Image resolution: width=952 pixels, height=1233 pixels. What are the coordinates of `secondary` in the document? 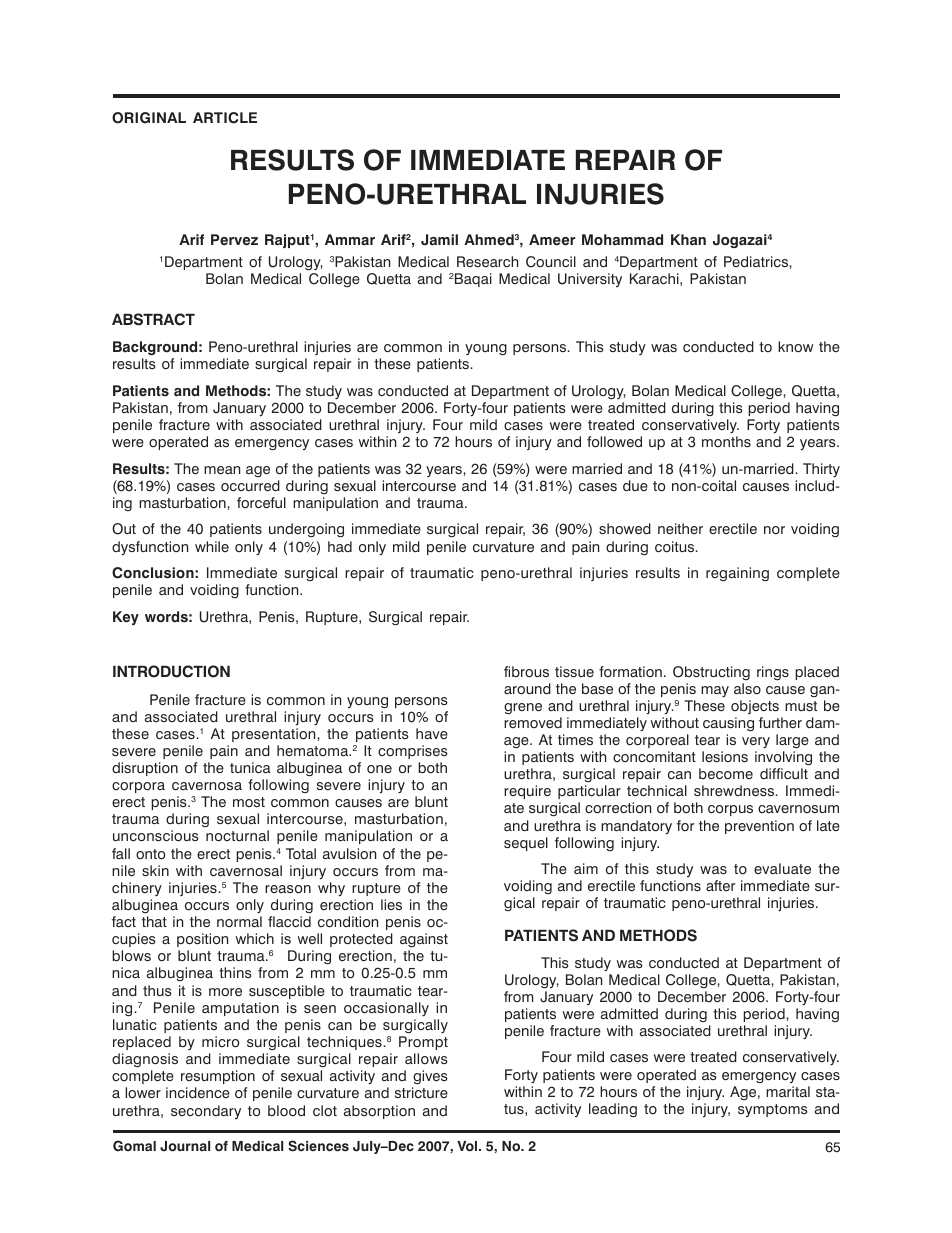 It's located at (206, 1112).
